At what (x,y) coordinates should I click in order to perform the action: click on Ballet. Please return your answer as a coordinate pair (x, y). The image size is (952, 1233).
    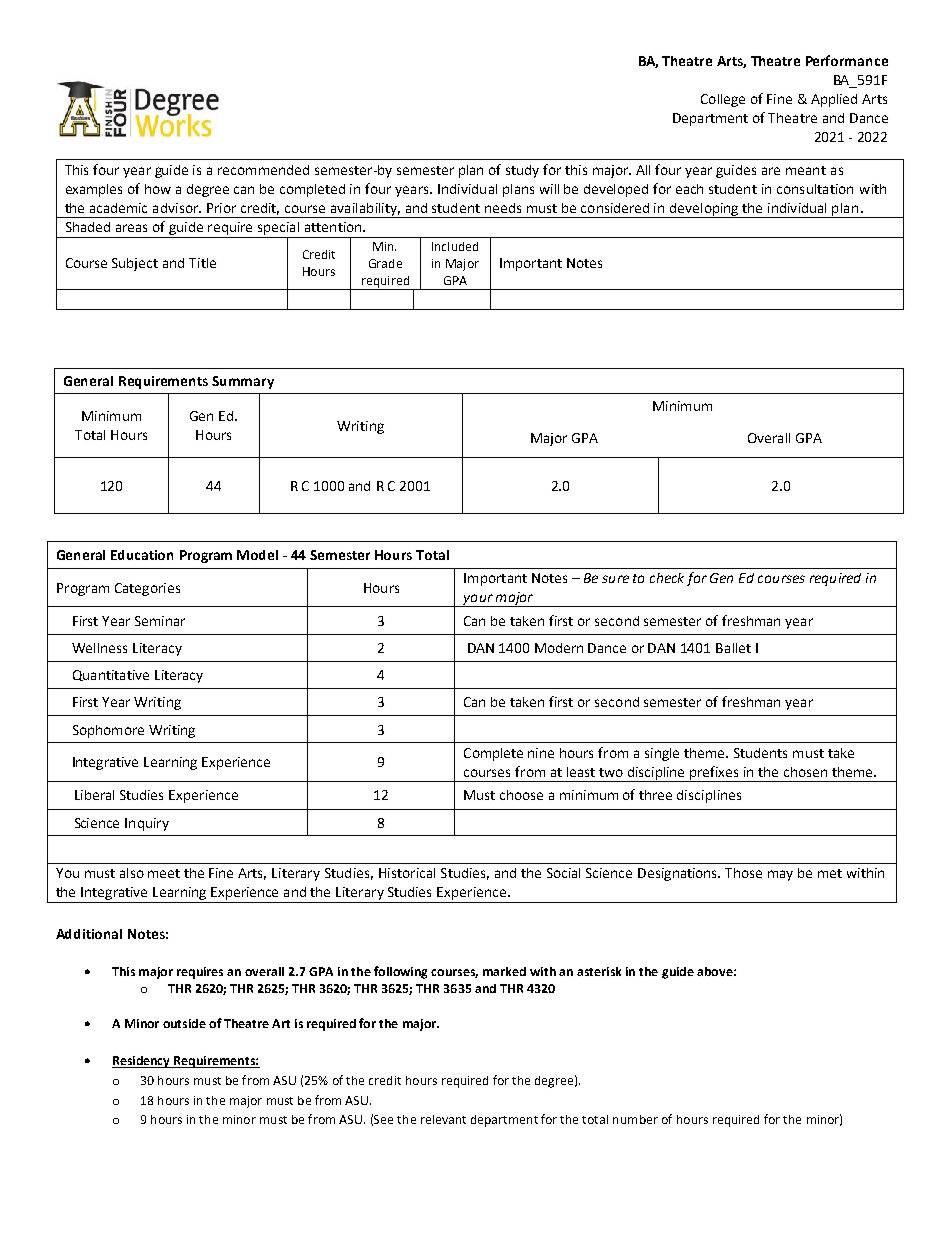
    Looking at the image, I should click on (733, 648).
